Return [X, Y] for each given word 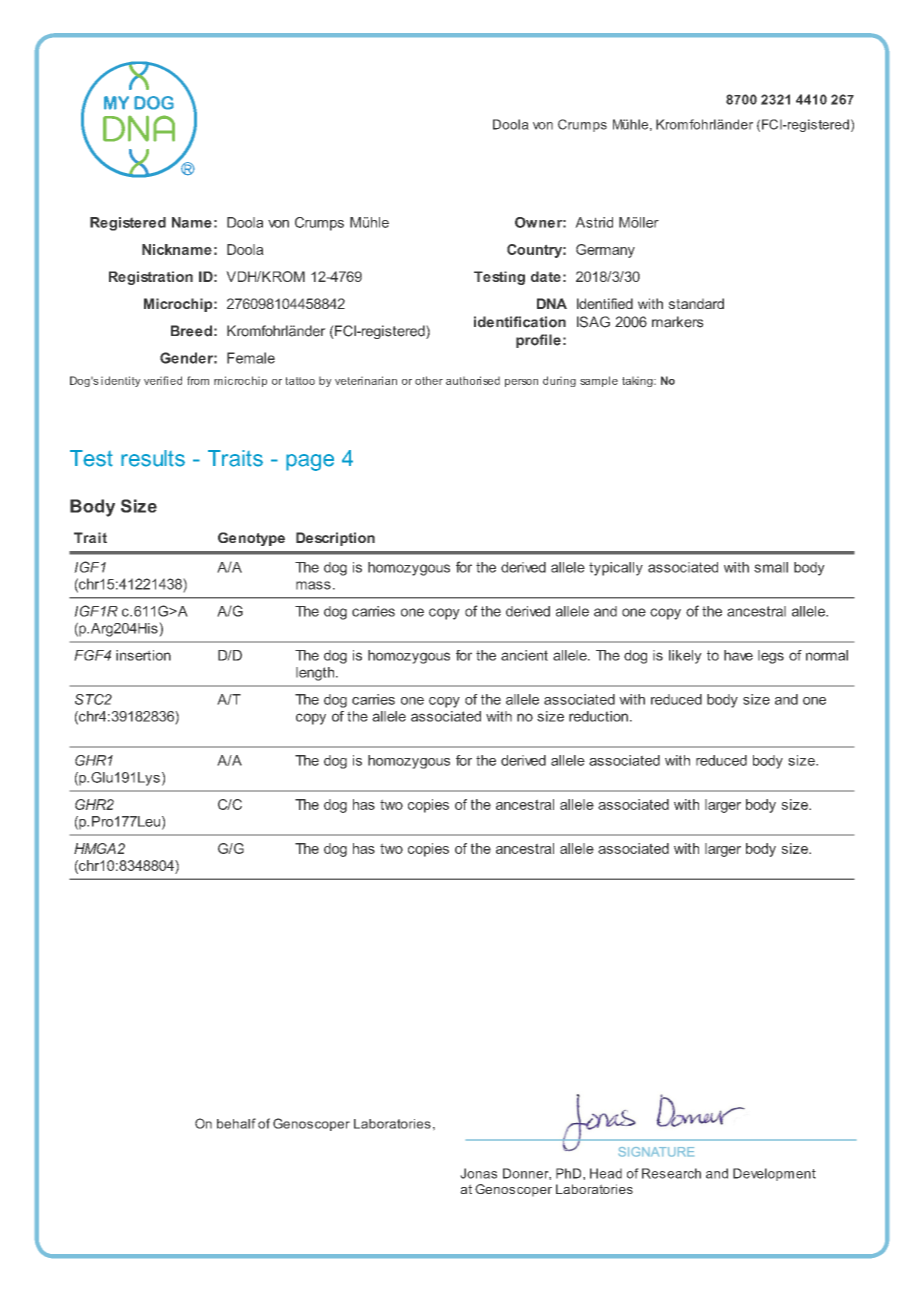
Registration [151, 278]
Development [774, 1174]
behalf [236, 1123]
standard [696, 303]
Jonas [478, 1173]
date [546, 276]
